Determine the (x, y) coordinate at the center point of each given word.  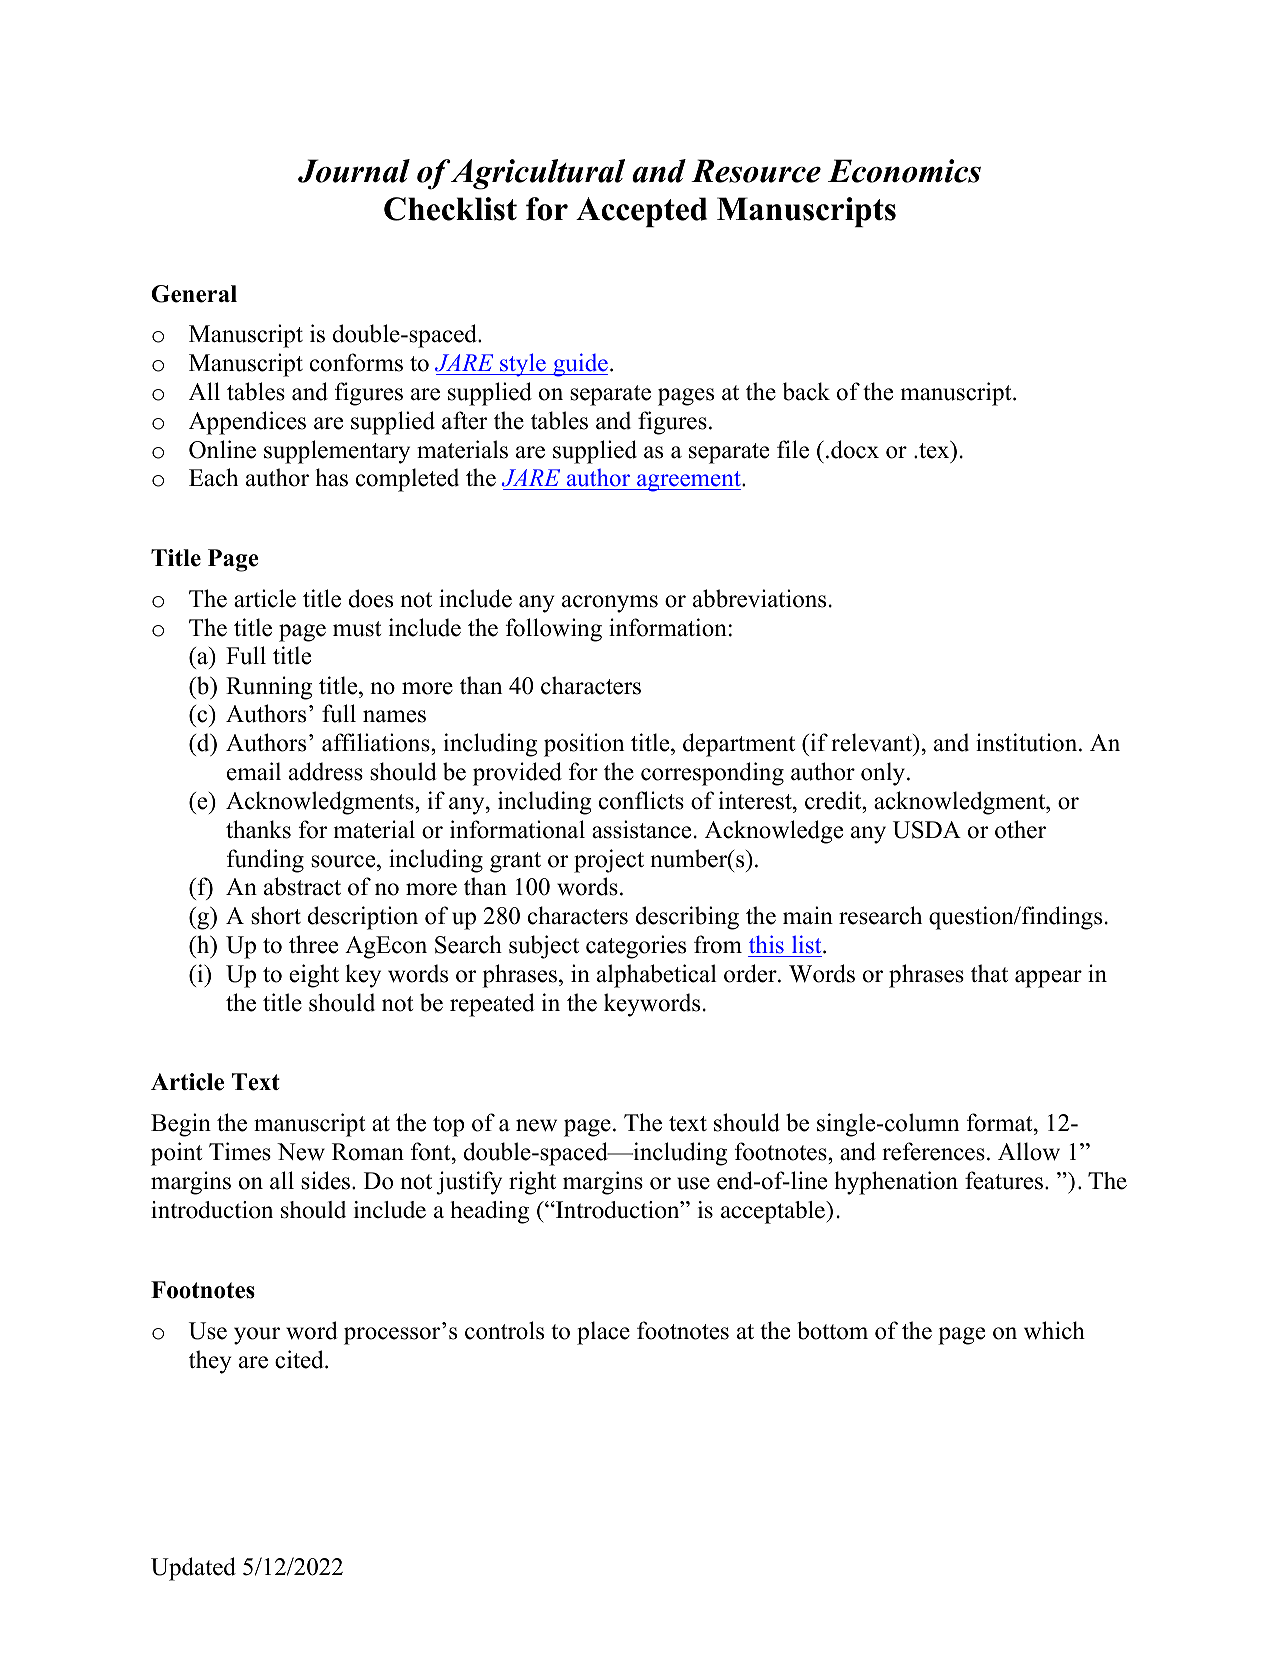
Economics (904, 171)
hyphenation (896, 1183)
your (257, 1336)
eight (314, 976)
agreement (689, 481)
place (603, 1333)
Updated (193, 1569)
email (254, 771)
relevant (873, 744)
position (584, 745)
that (989, 973)
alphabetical (657, 976)
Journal (354, 171)
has (331, 477)
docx (855, 449)
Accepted (641, 212)
